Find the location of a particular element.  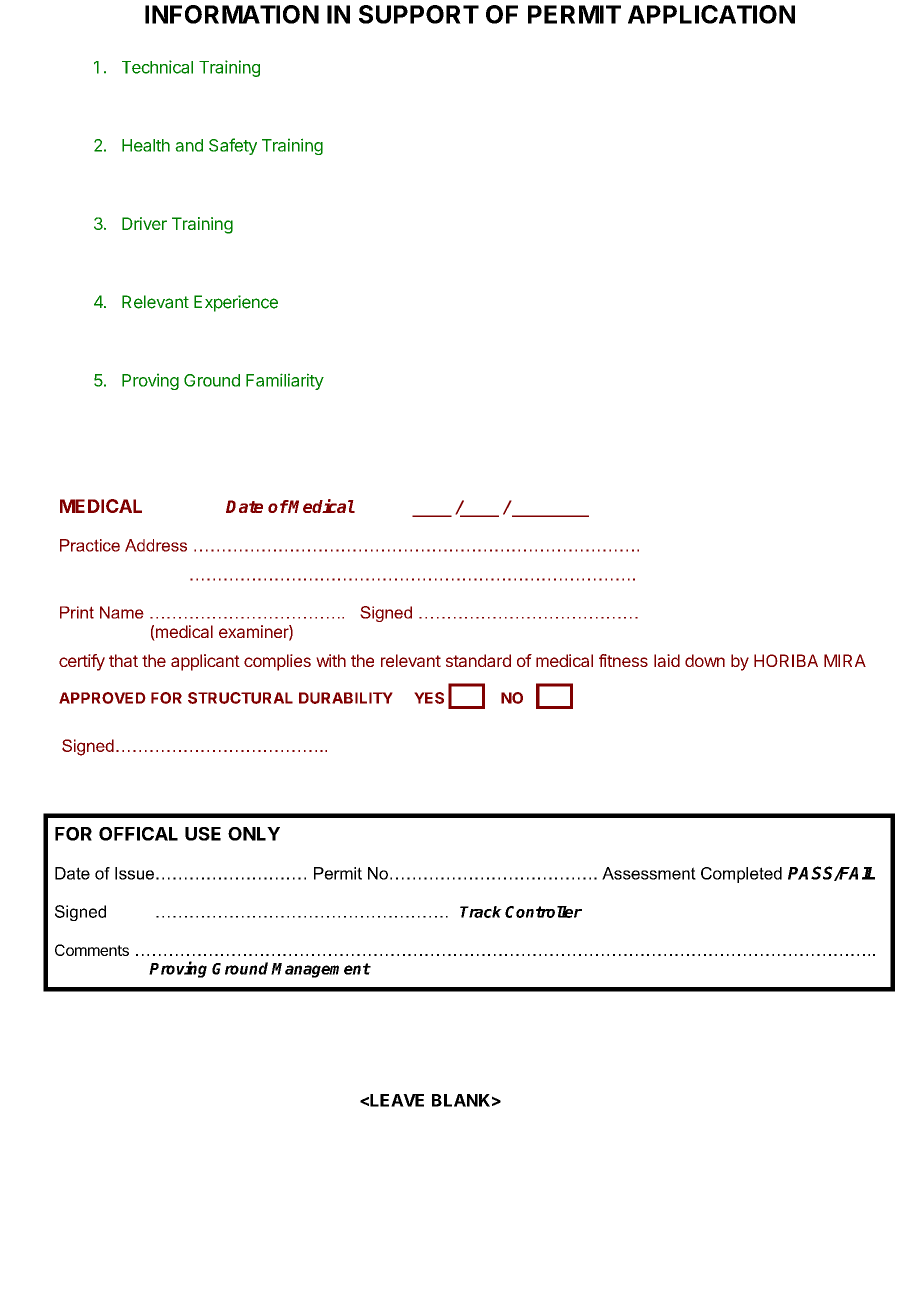

down is located at coordinates (705, 660).
